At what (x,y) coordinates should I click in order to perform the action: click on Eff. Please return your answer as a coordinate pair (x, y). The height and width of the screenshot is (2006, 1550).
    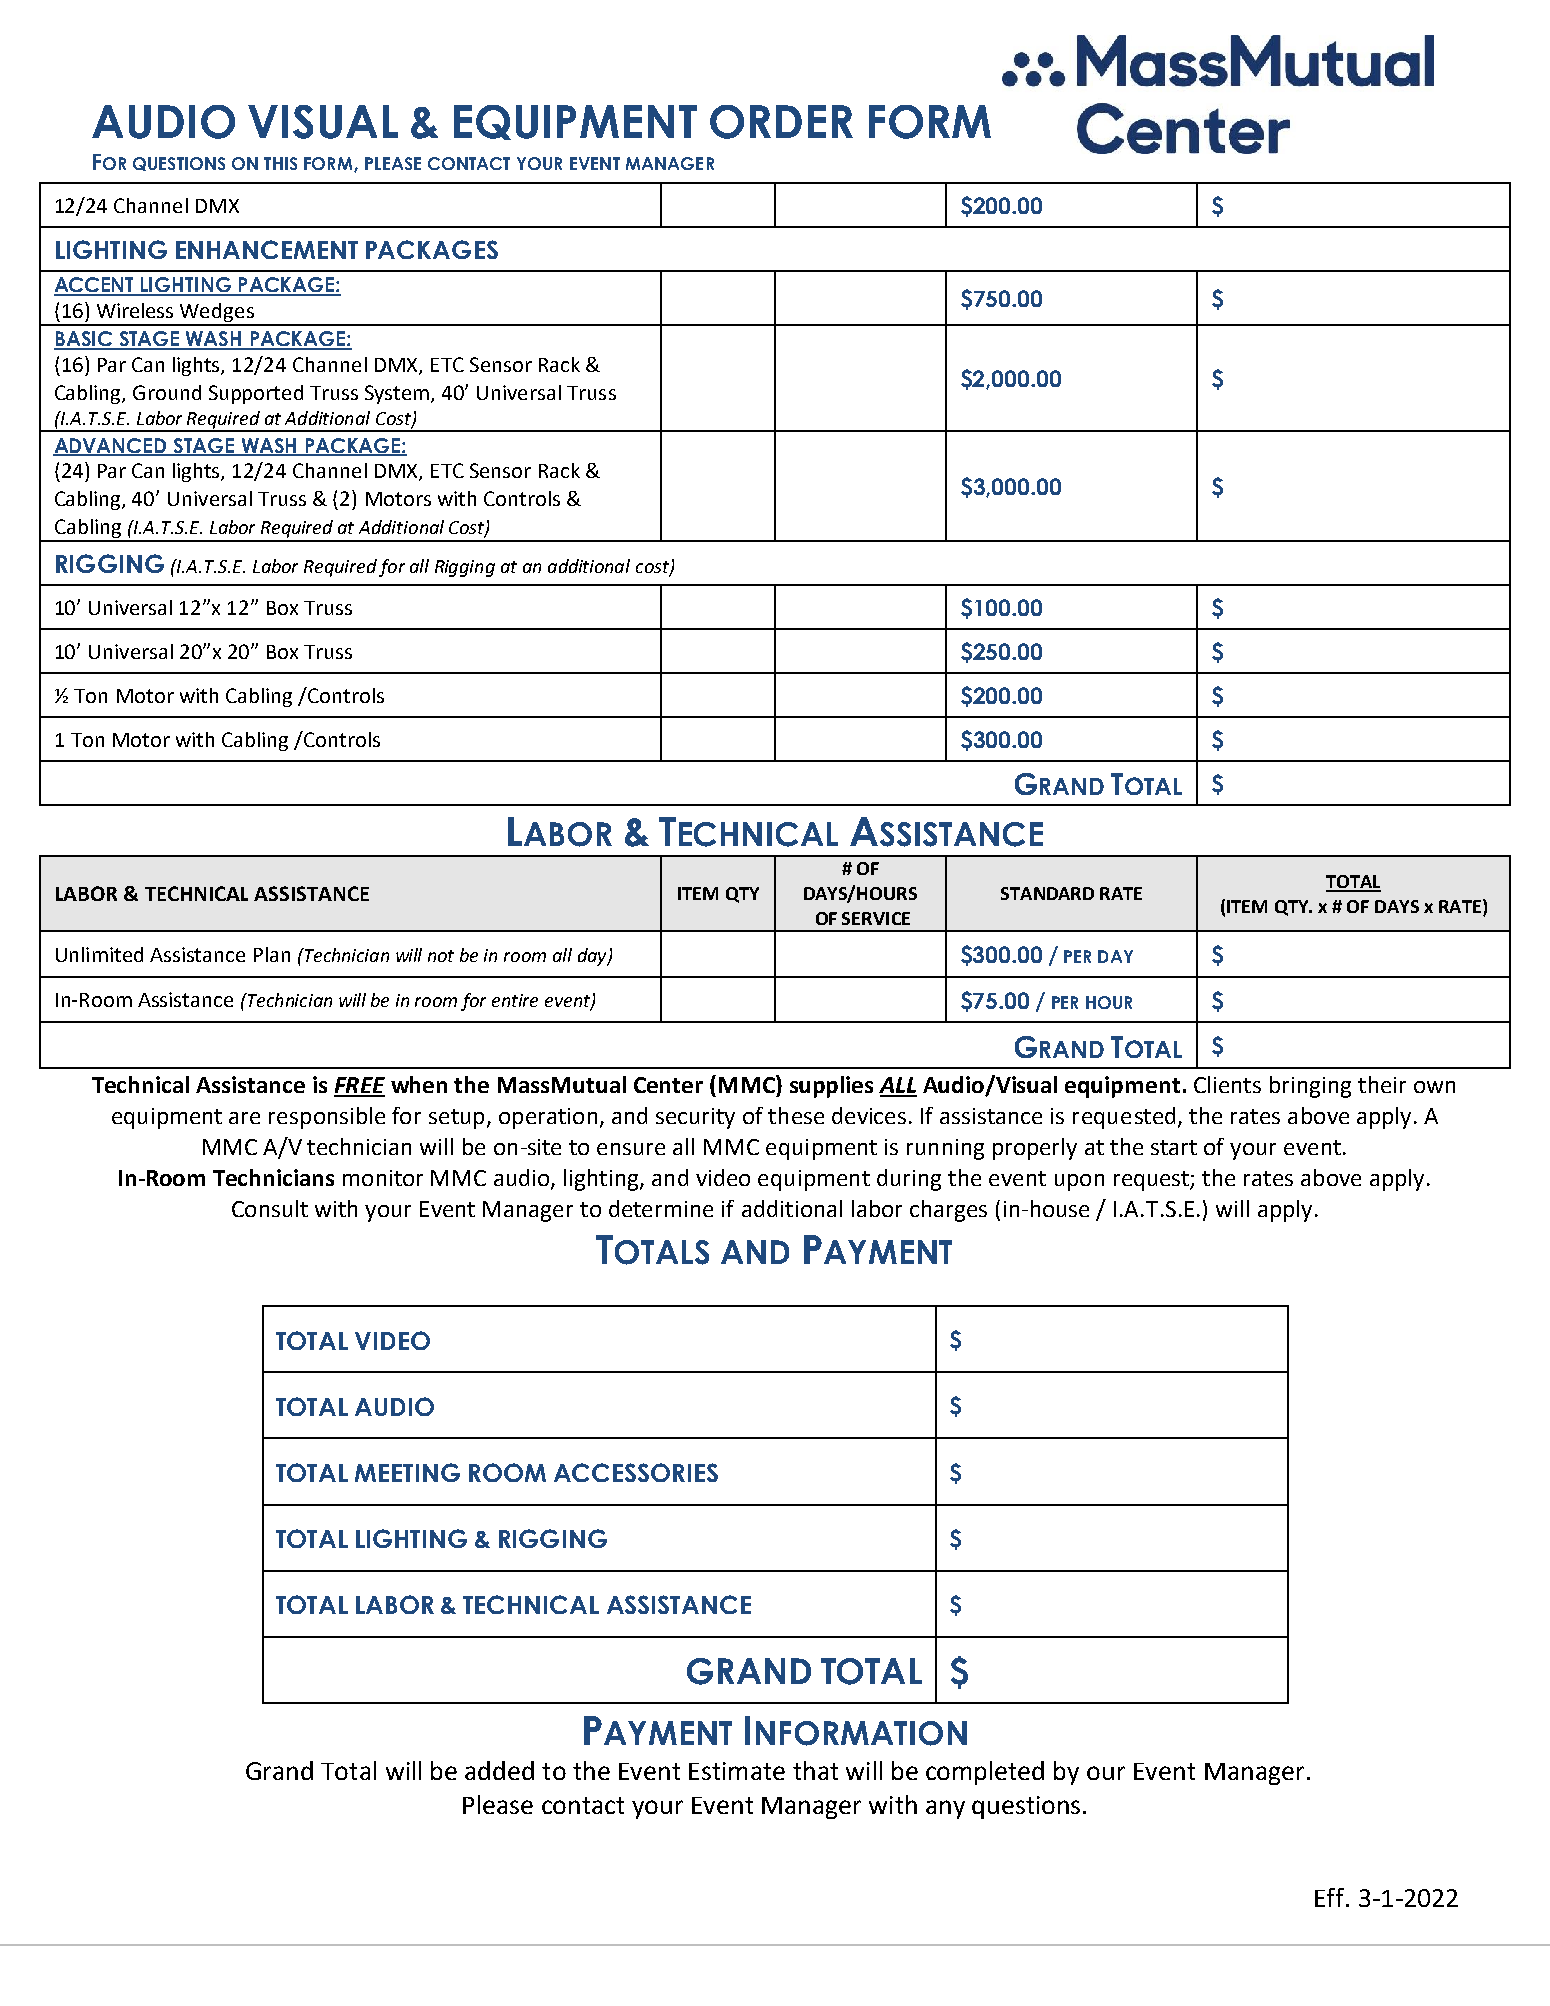
    Looking at the image, I should click on (1331, 1897).
